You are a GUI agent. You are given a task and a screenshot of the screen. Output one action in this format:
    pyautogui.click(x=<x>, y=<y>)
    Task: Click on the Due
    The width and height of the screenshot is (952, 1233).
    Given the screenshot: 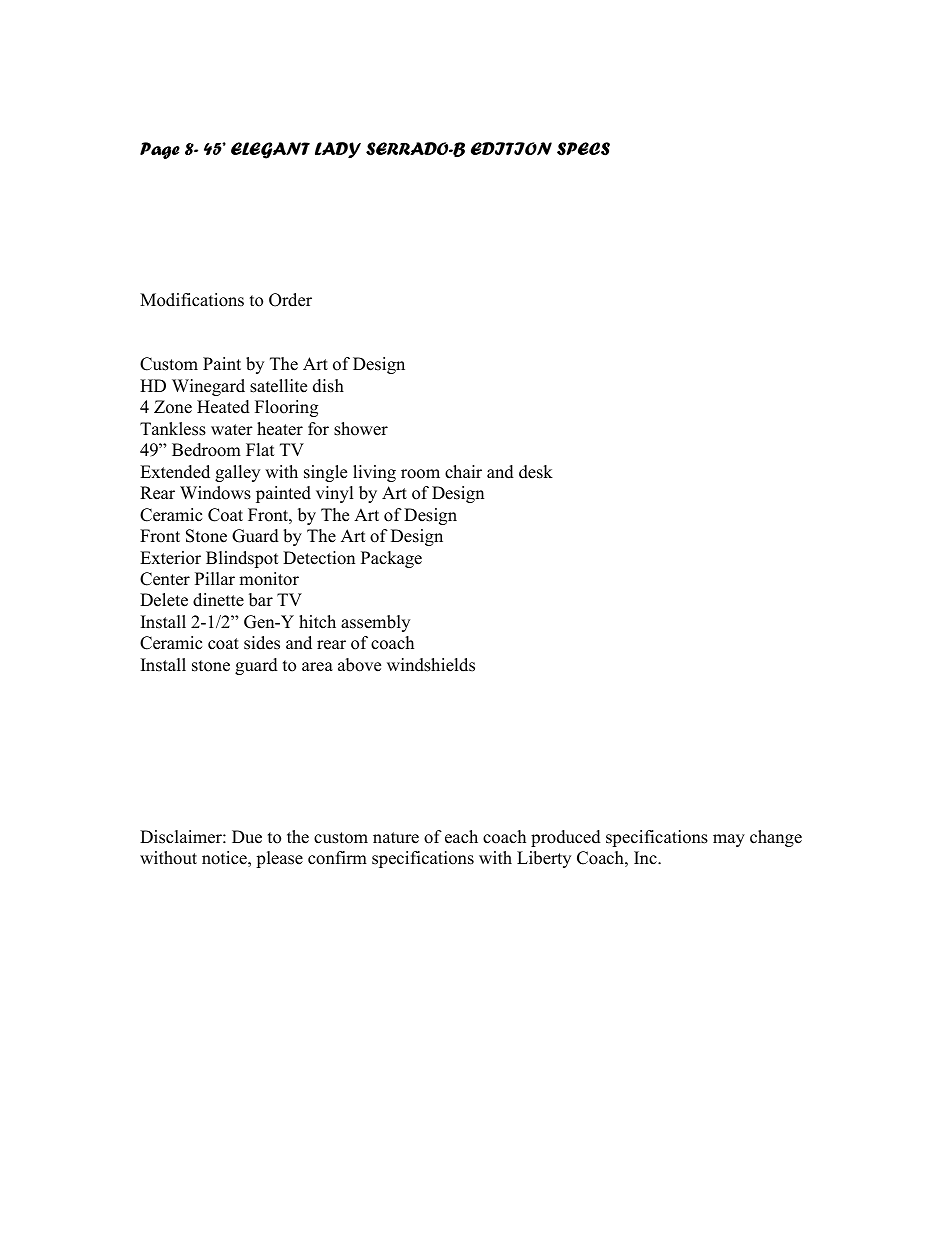 What is the action you would take?
    pyautogui.click(x=247, y=837)
